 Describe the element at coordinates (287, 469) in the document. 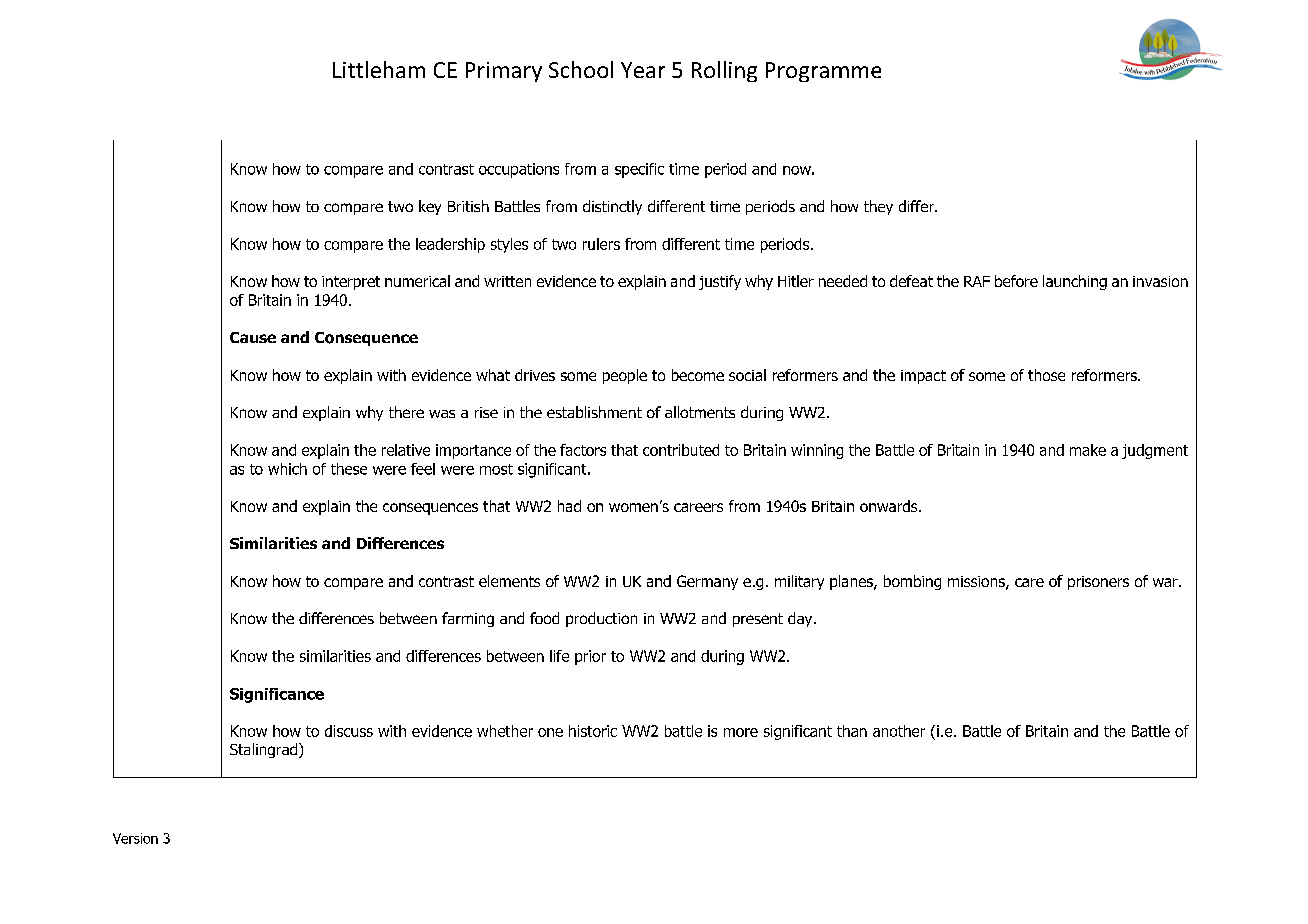

I see `which` at that location.
